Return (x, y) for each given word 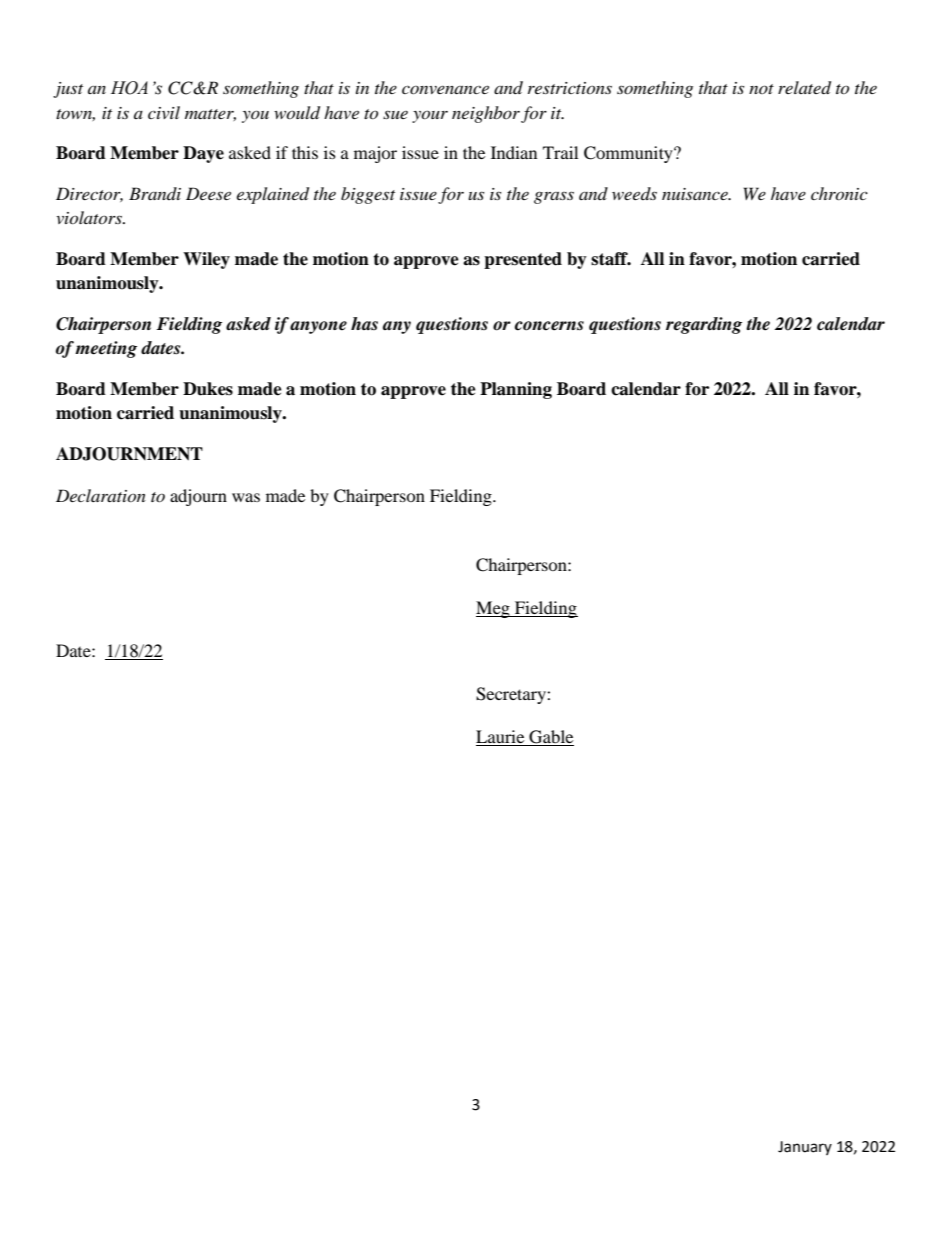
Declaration (101, 495)
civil (164, 112)
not (761, 89)
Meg (494, 609)
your (430, 116)
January (805, 1148)
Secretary (512, 695)
